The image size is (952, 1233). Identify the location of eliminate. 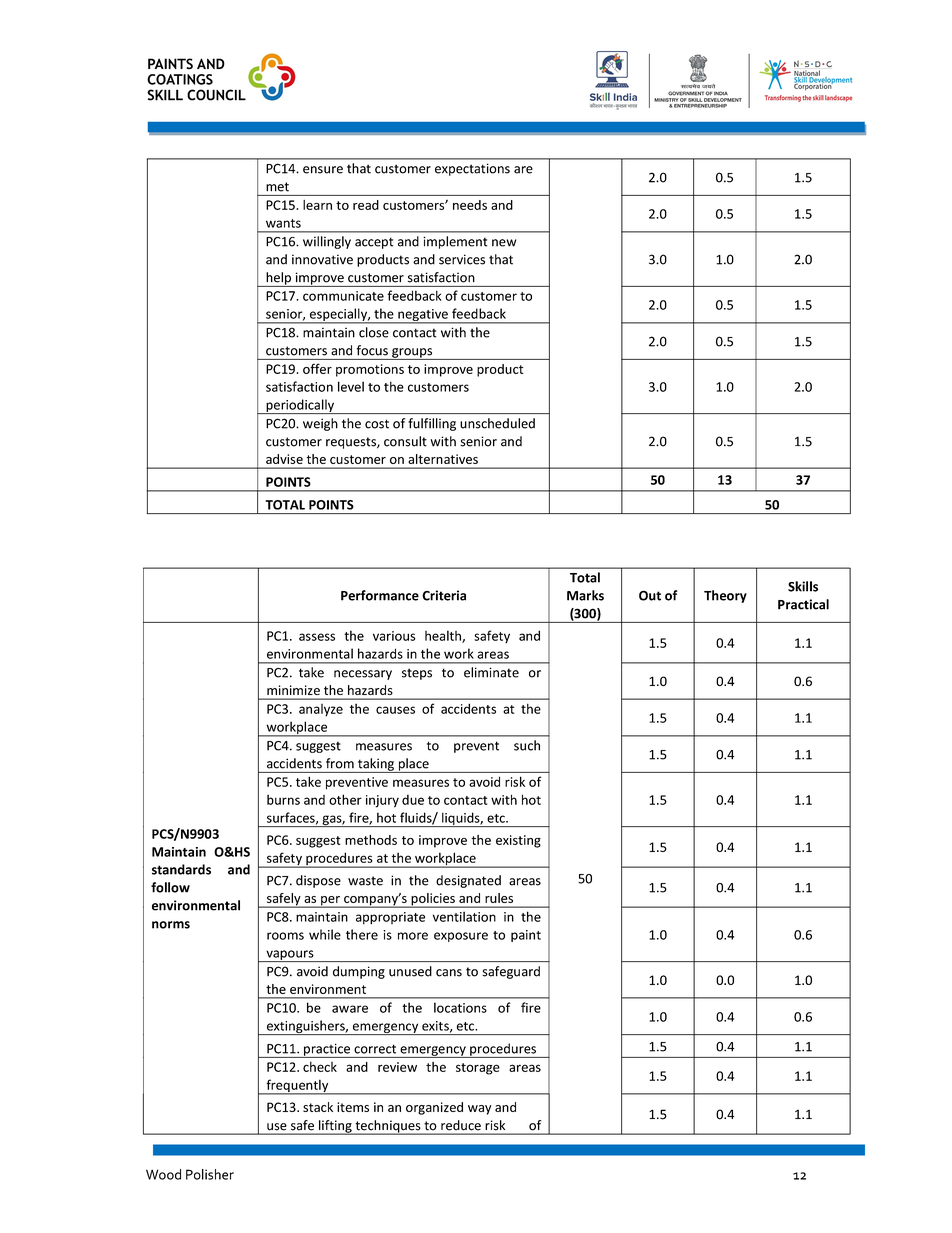
(491, 672).
